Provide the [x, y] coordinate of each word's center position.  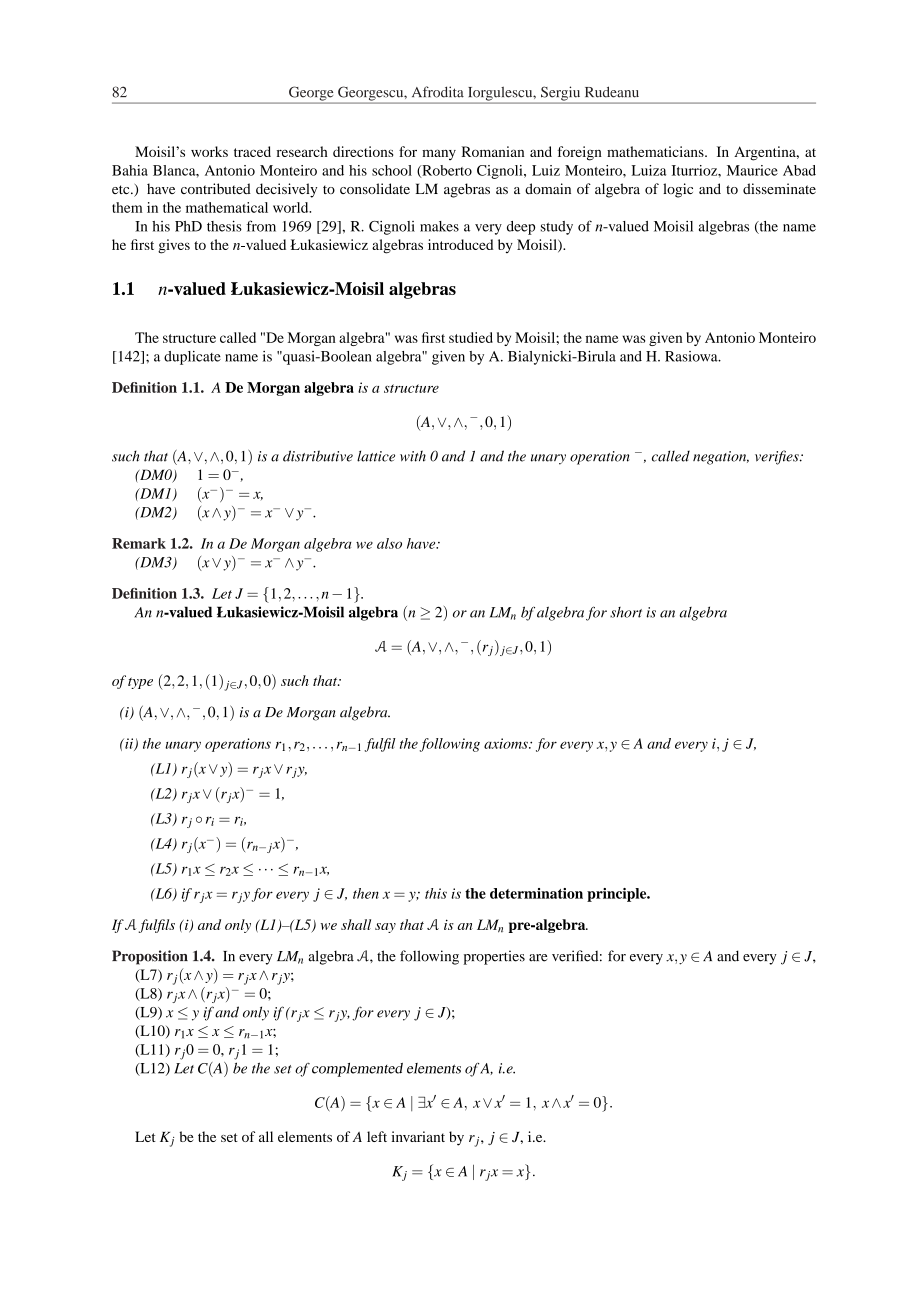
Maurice [752, 170]
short [626, 612]
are [538, 958]
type [140, 683]
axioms [507, 743]
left [377, 1136]
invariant [418, 1136]
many [439, 154]
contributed [216, 188]
